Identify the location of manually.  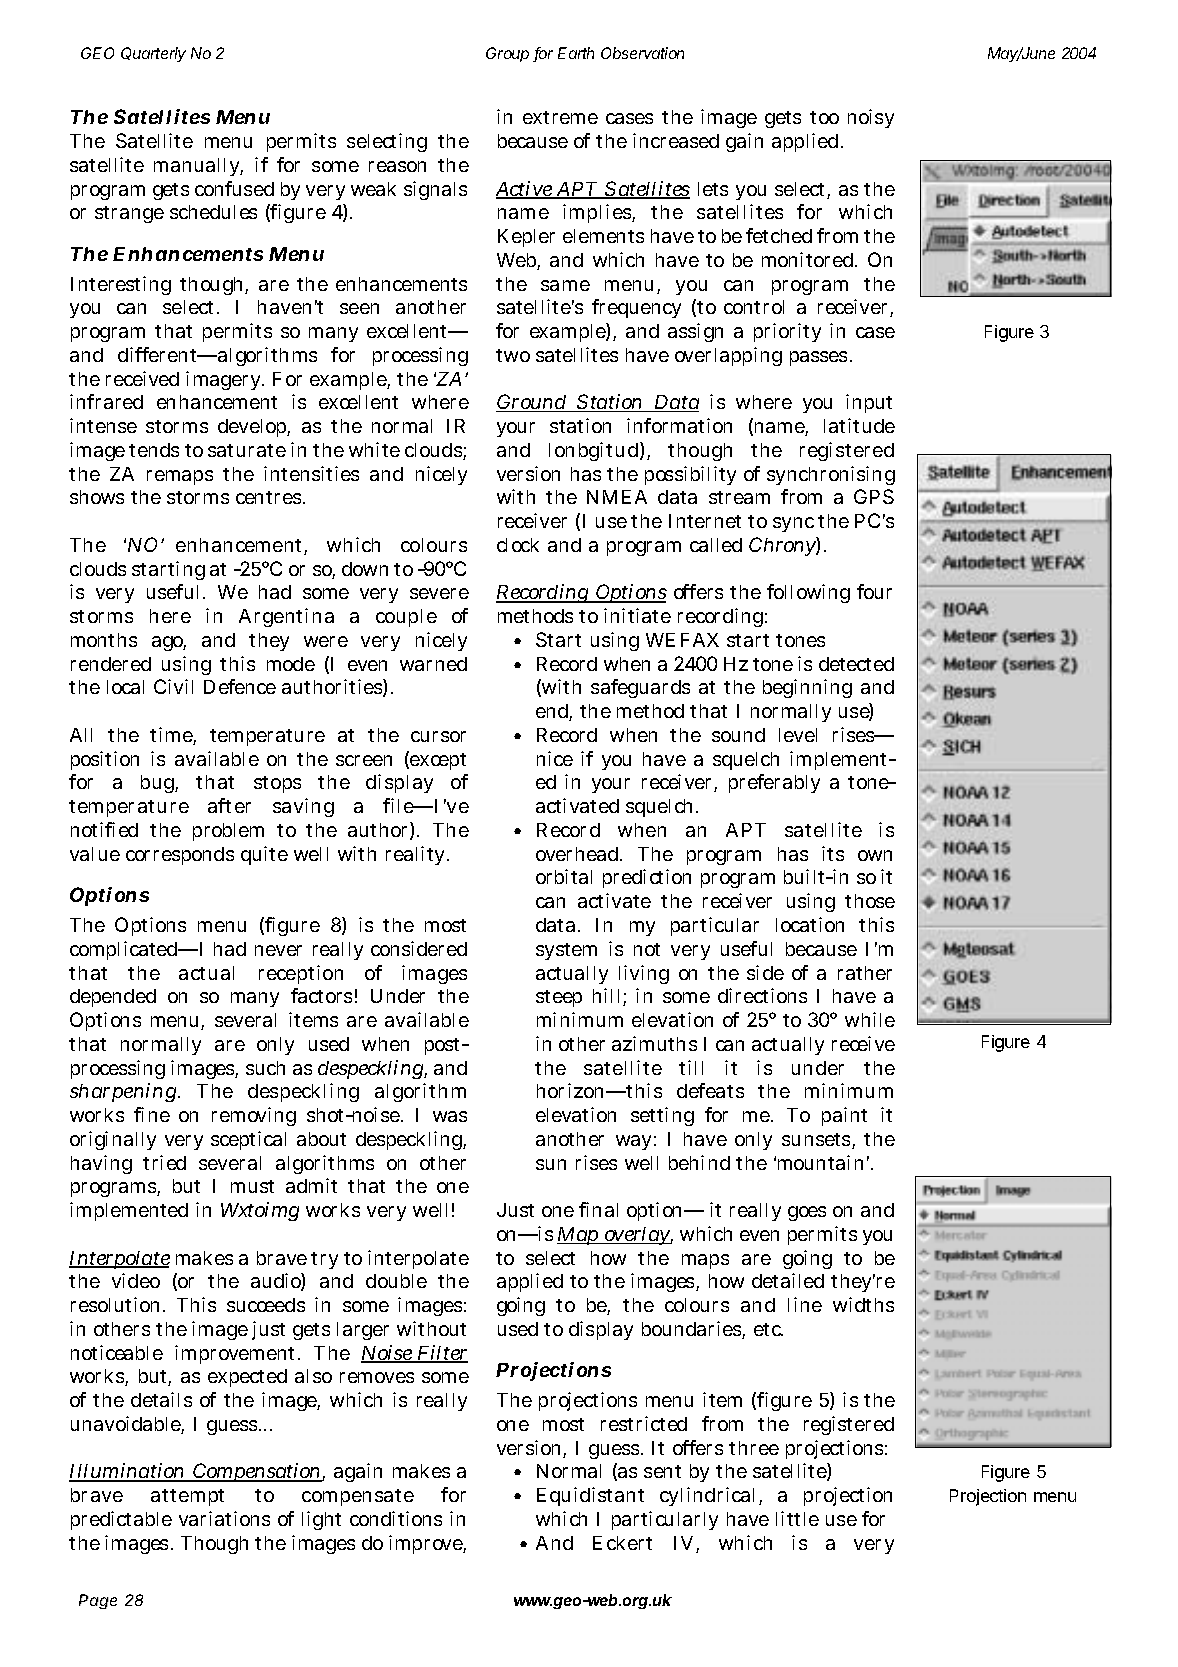
(198, 167).
